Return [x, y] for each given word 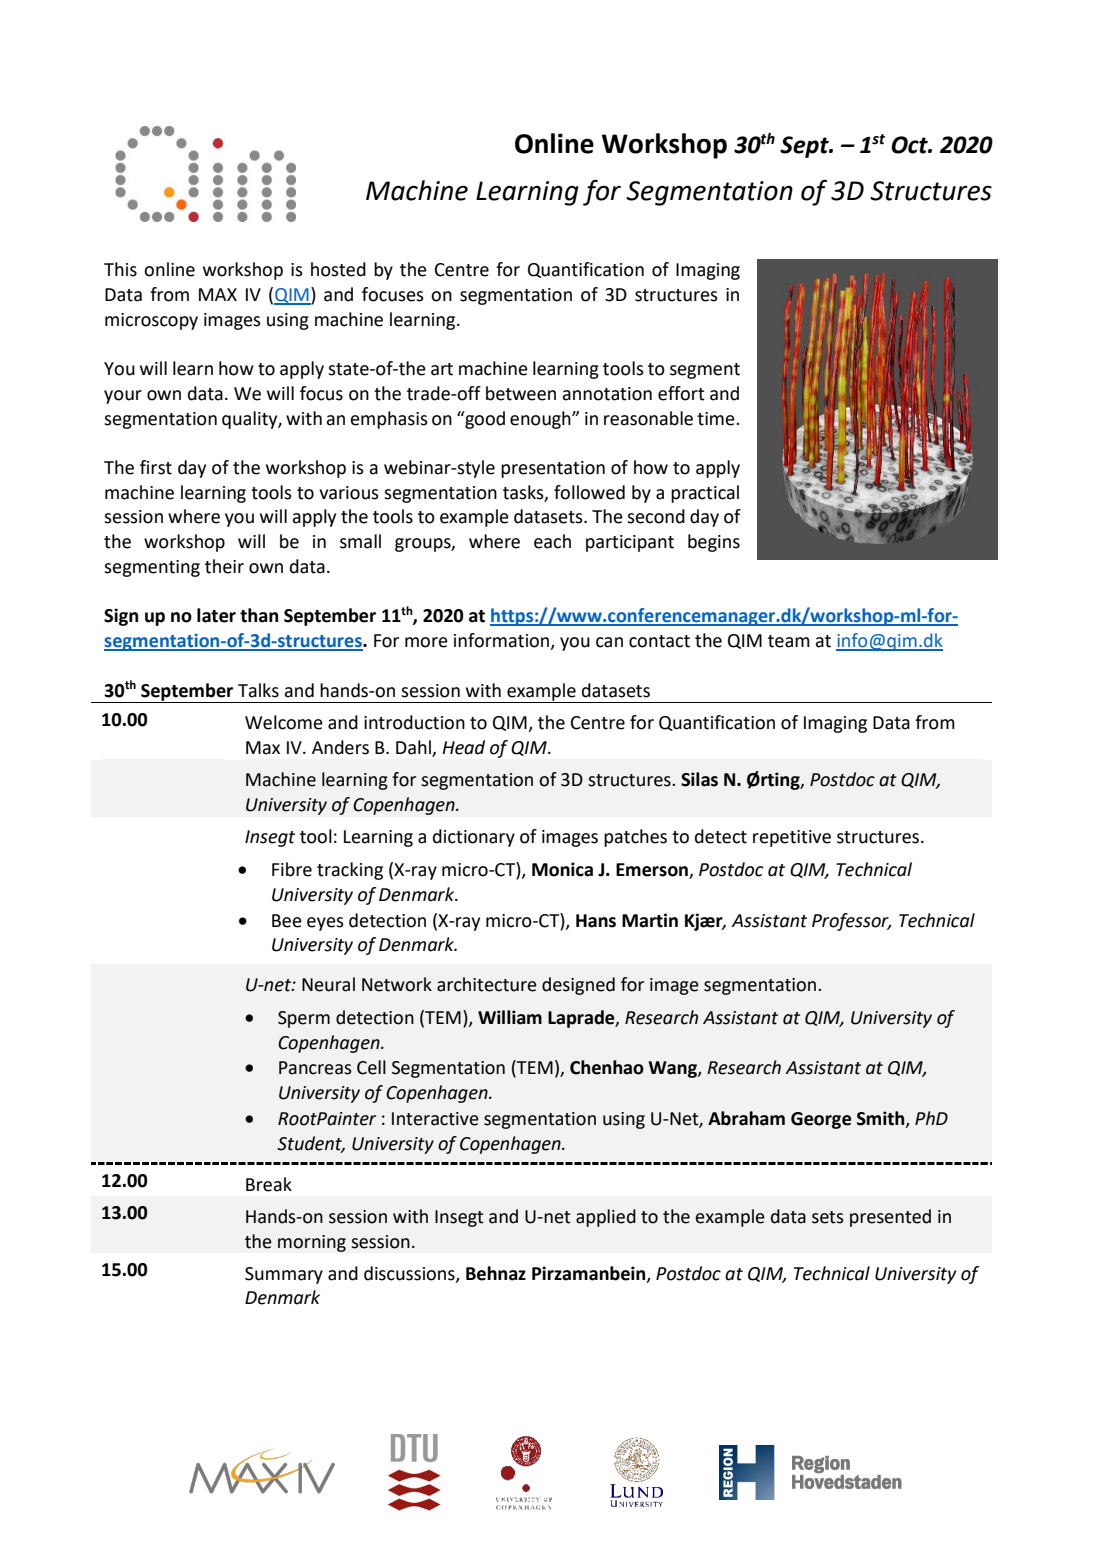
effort [681, 393]
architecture [487, 984]
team [789, 641]
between [521, 393]
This [120, 269]
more [426, 642]
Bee [287, 921]
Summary [284, 1275]
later [216, 615]
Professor [851, 922]
